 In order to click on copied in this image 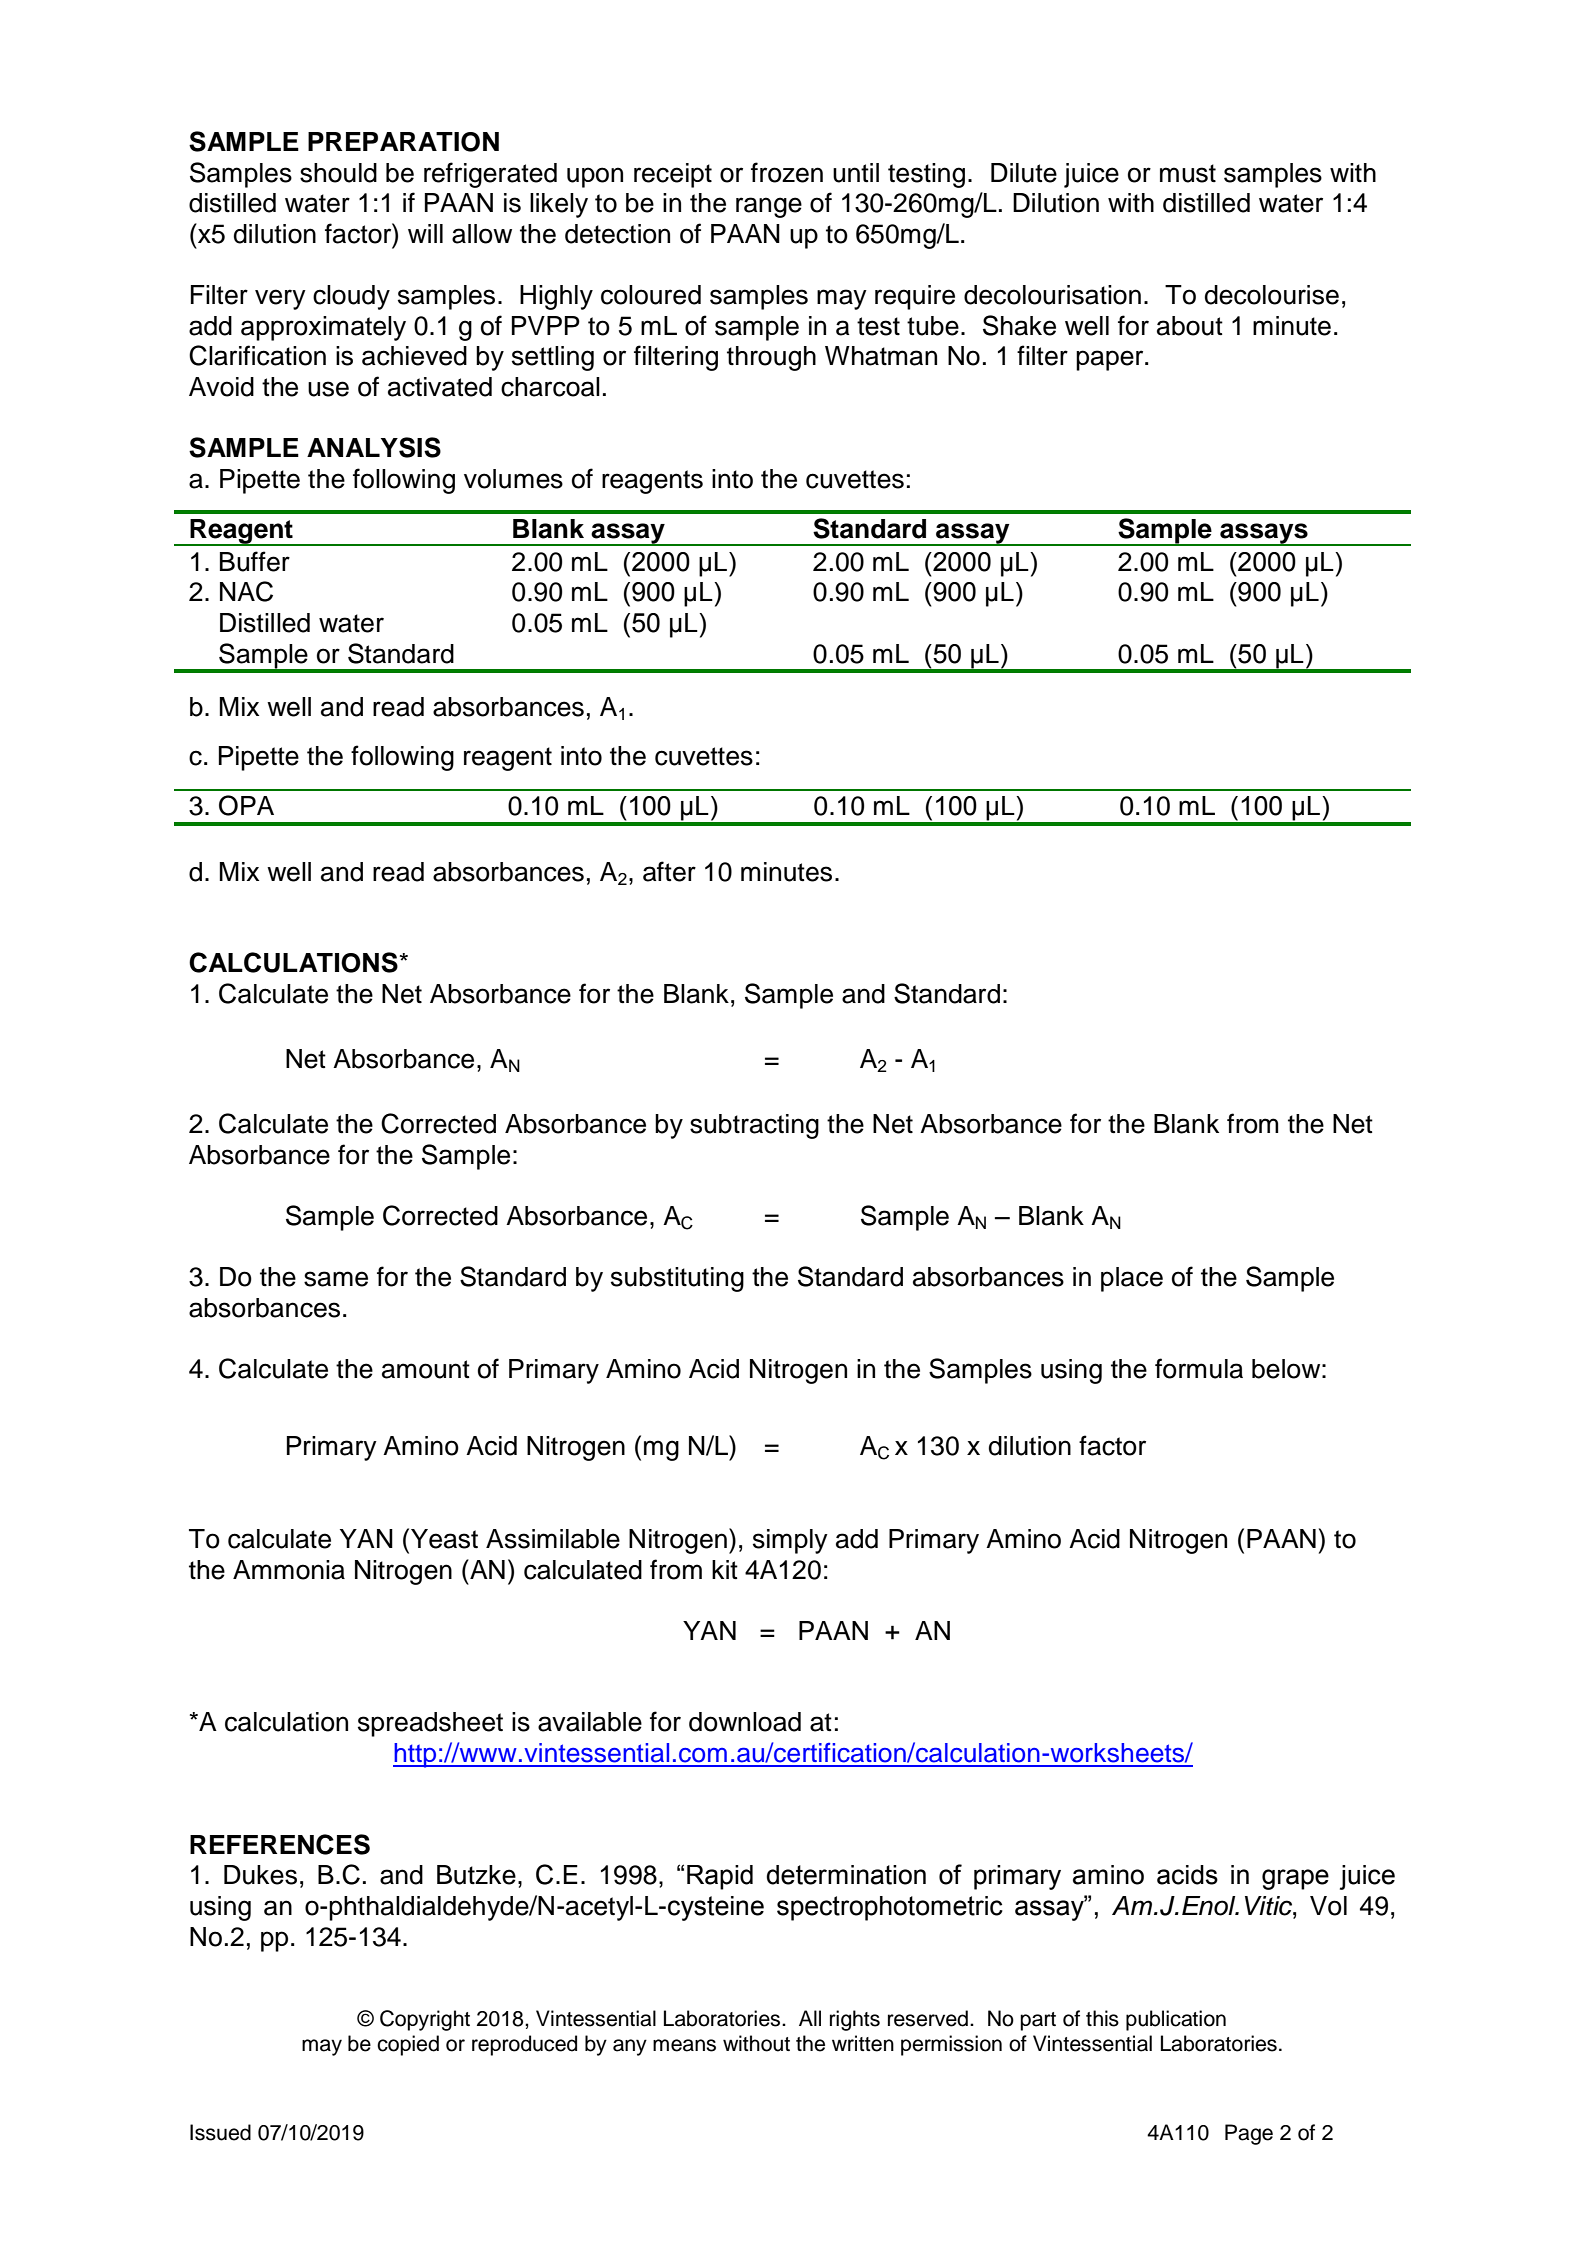, I will do `click(408, 2045)`.
